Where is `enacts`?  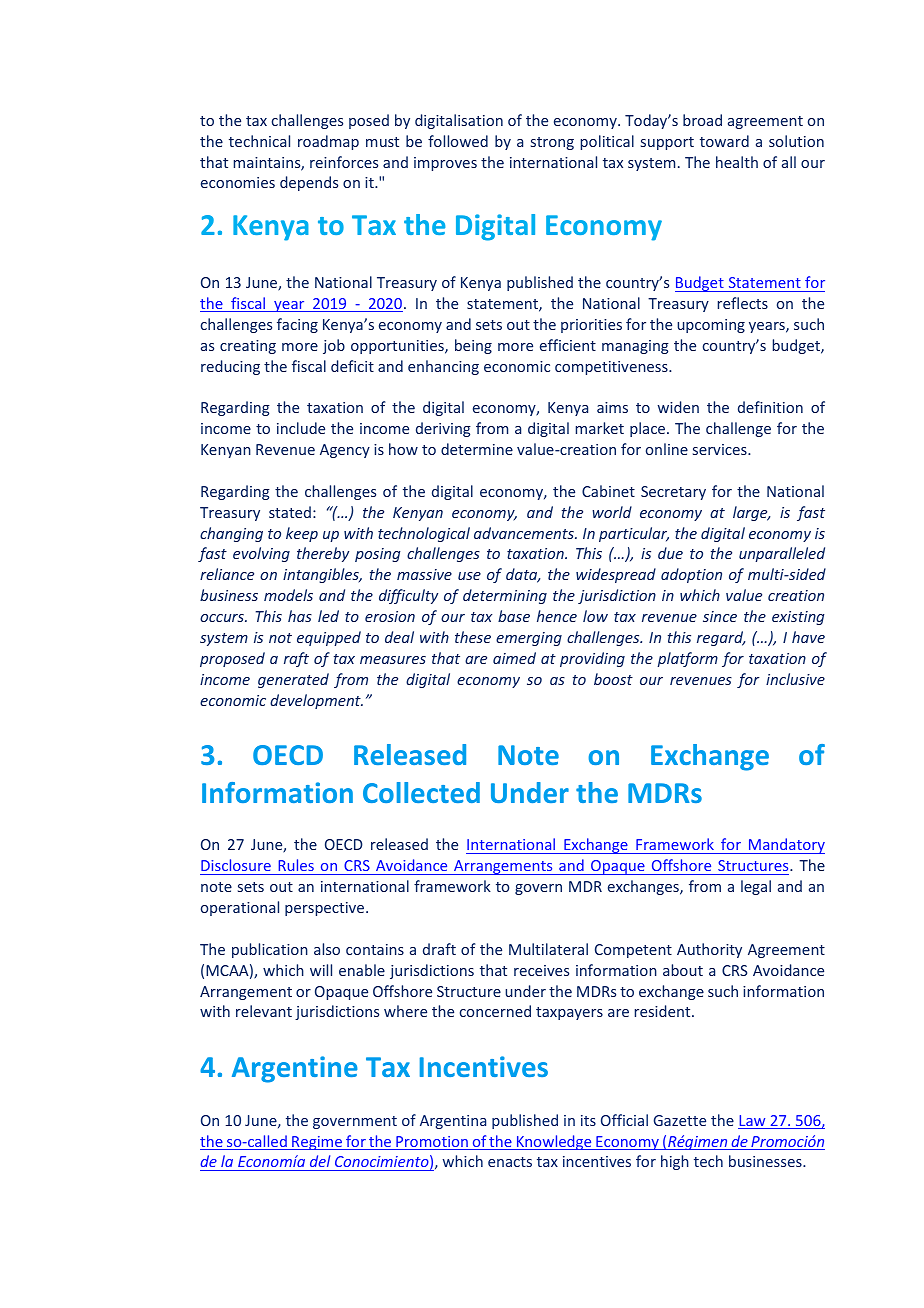 enacts is located at coordinates (510, 1162).
